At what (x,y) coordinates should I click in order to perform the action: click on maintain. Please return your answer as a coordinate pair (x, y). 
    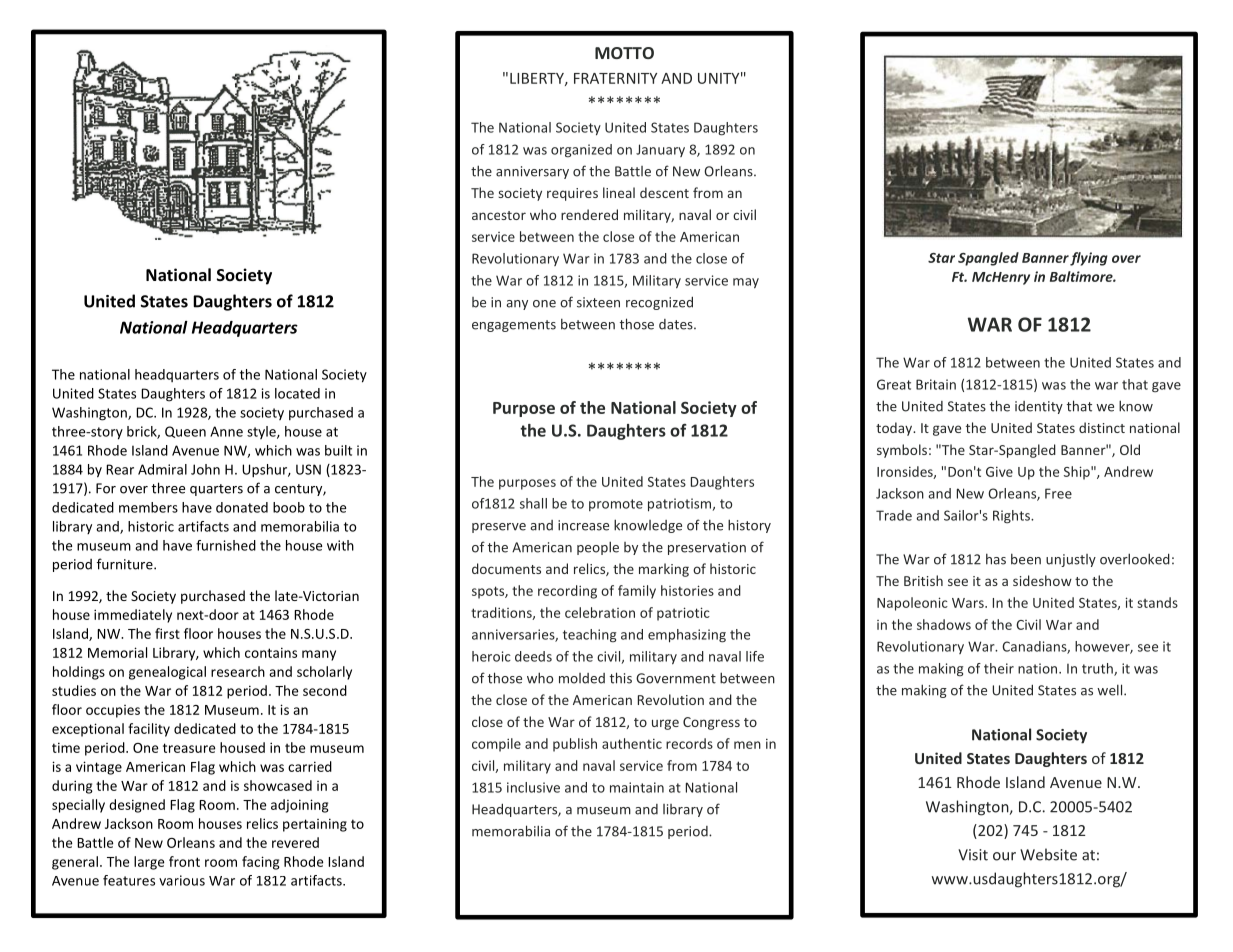
    Looking at the image, I should click on (637, 787).
